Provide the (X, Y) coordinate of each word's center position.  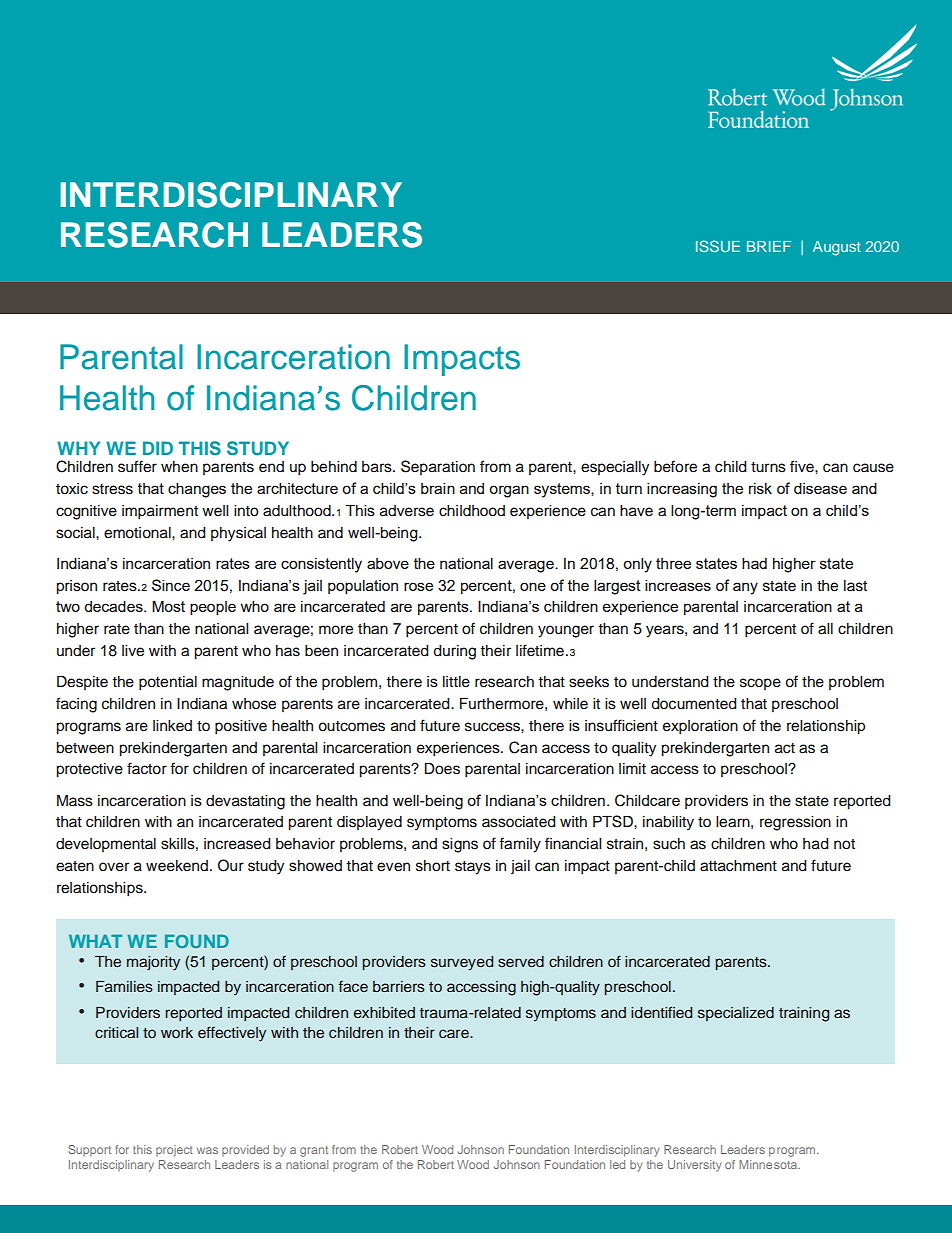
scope (760, 684)
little (456, 682)
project (174, 1151)
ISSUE (718, 246)
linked (172, 726)
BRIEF (769, 246)
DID (158, 448)
